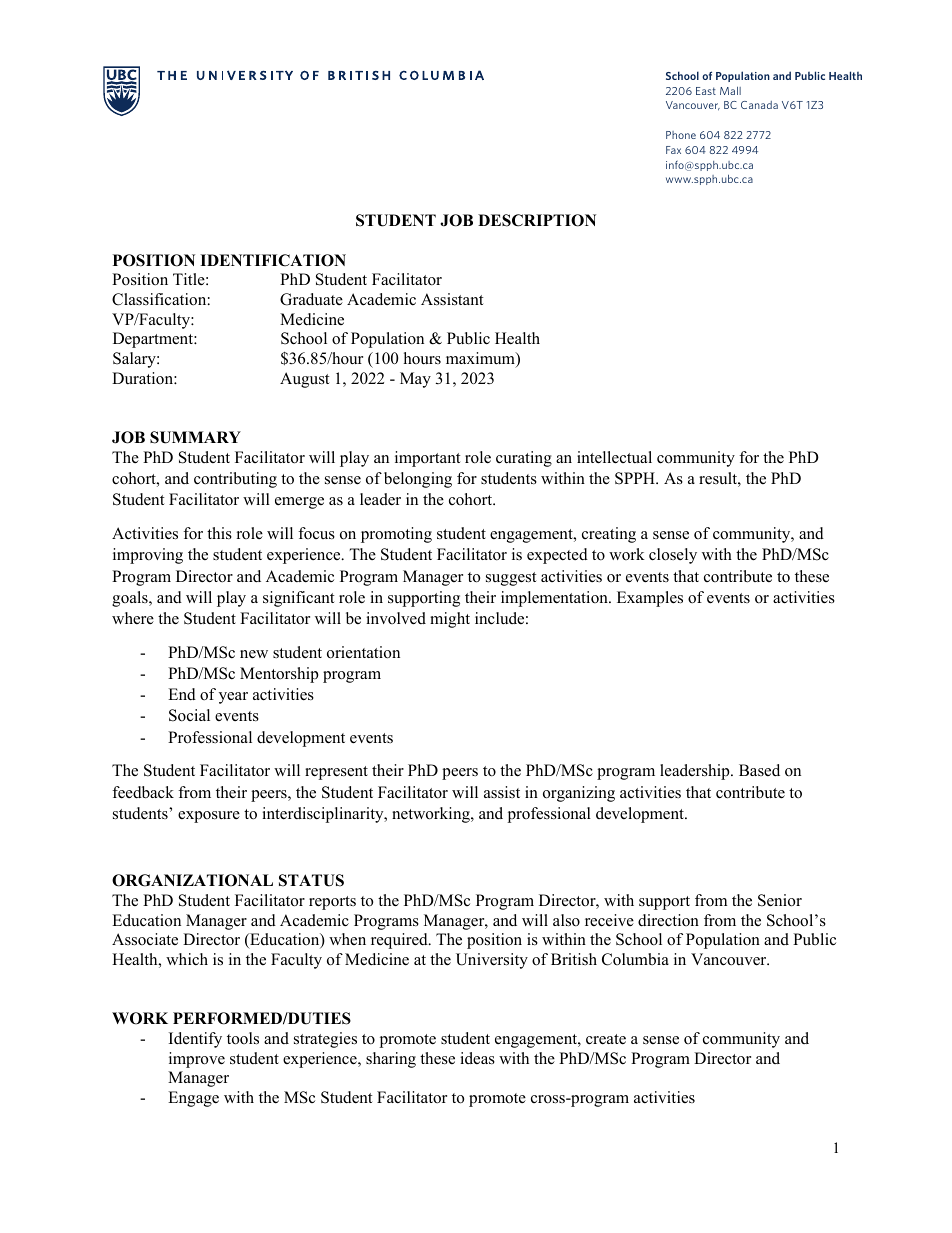  Describe the element at coordinates (304, 380) in the page. I see `August` at that location.
